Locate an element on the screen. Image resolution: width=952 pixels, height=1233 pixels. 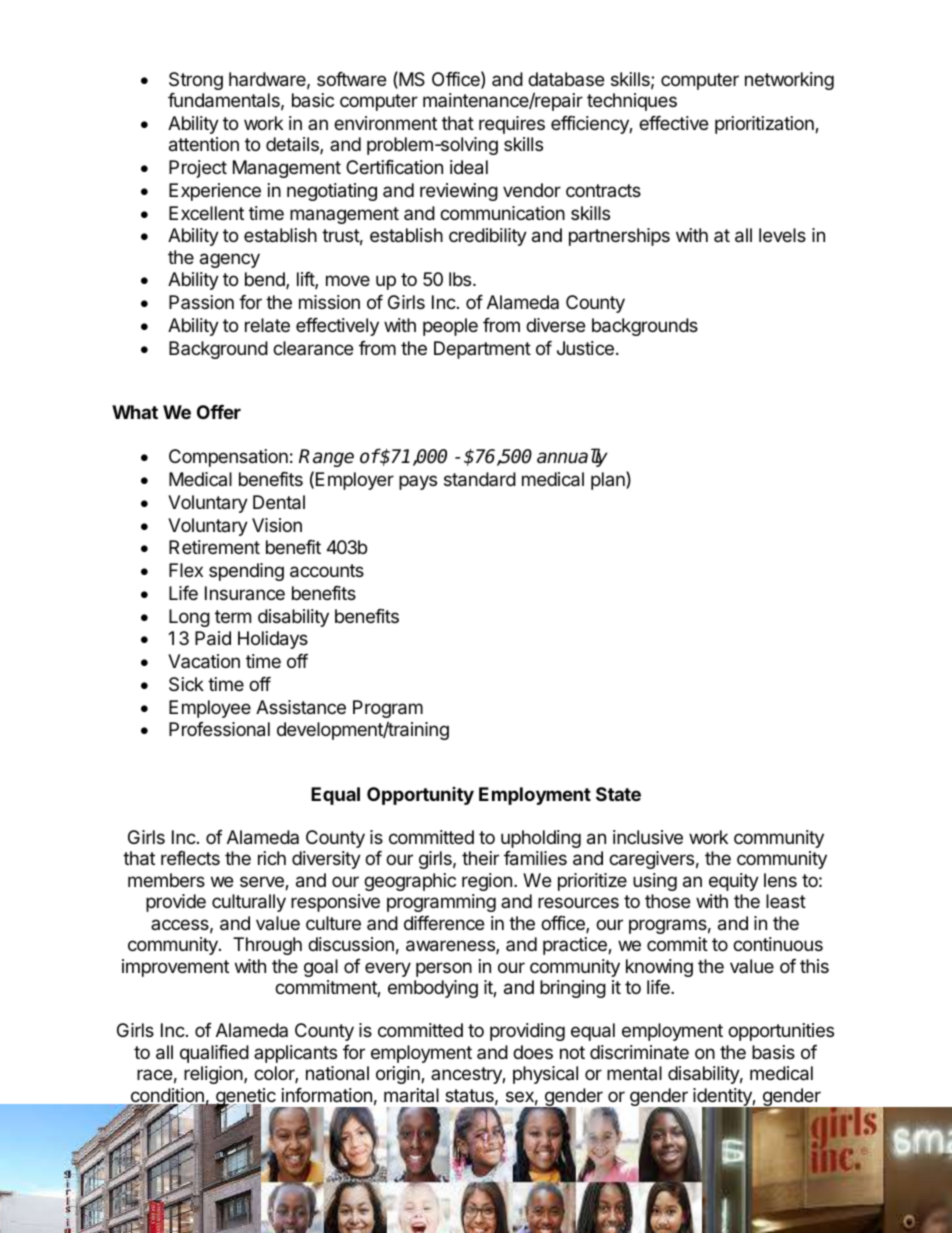
Opportunity is located at coordinates (420, 796).
